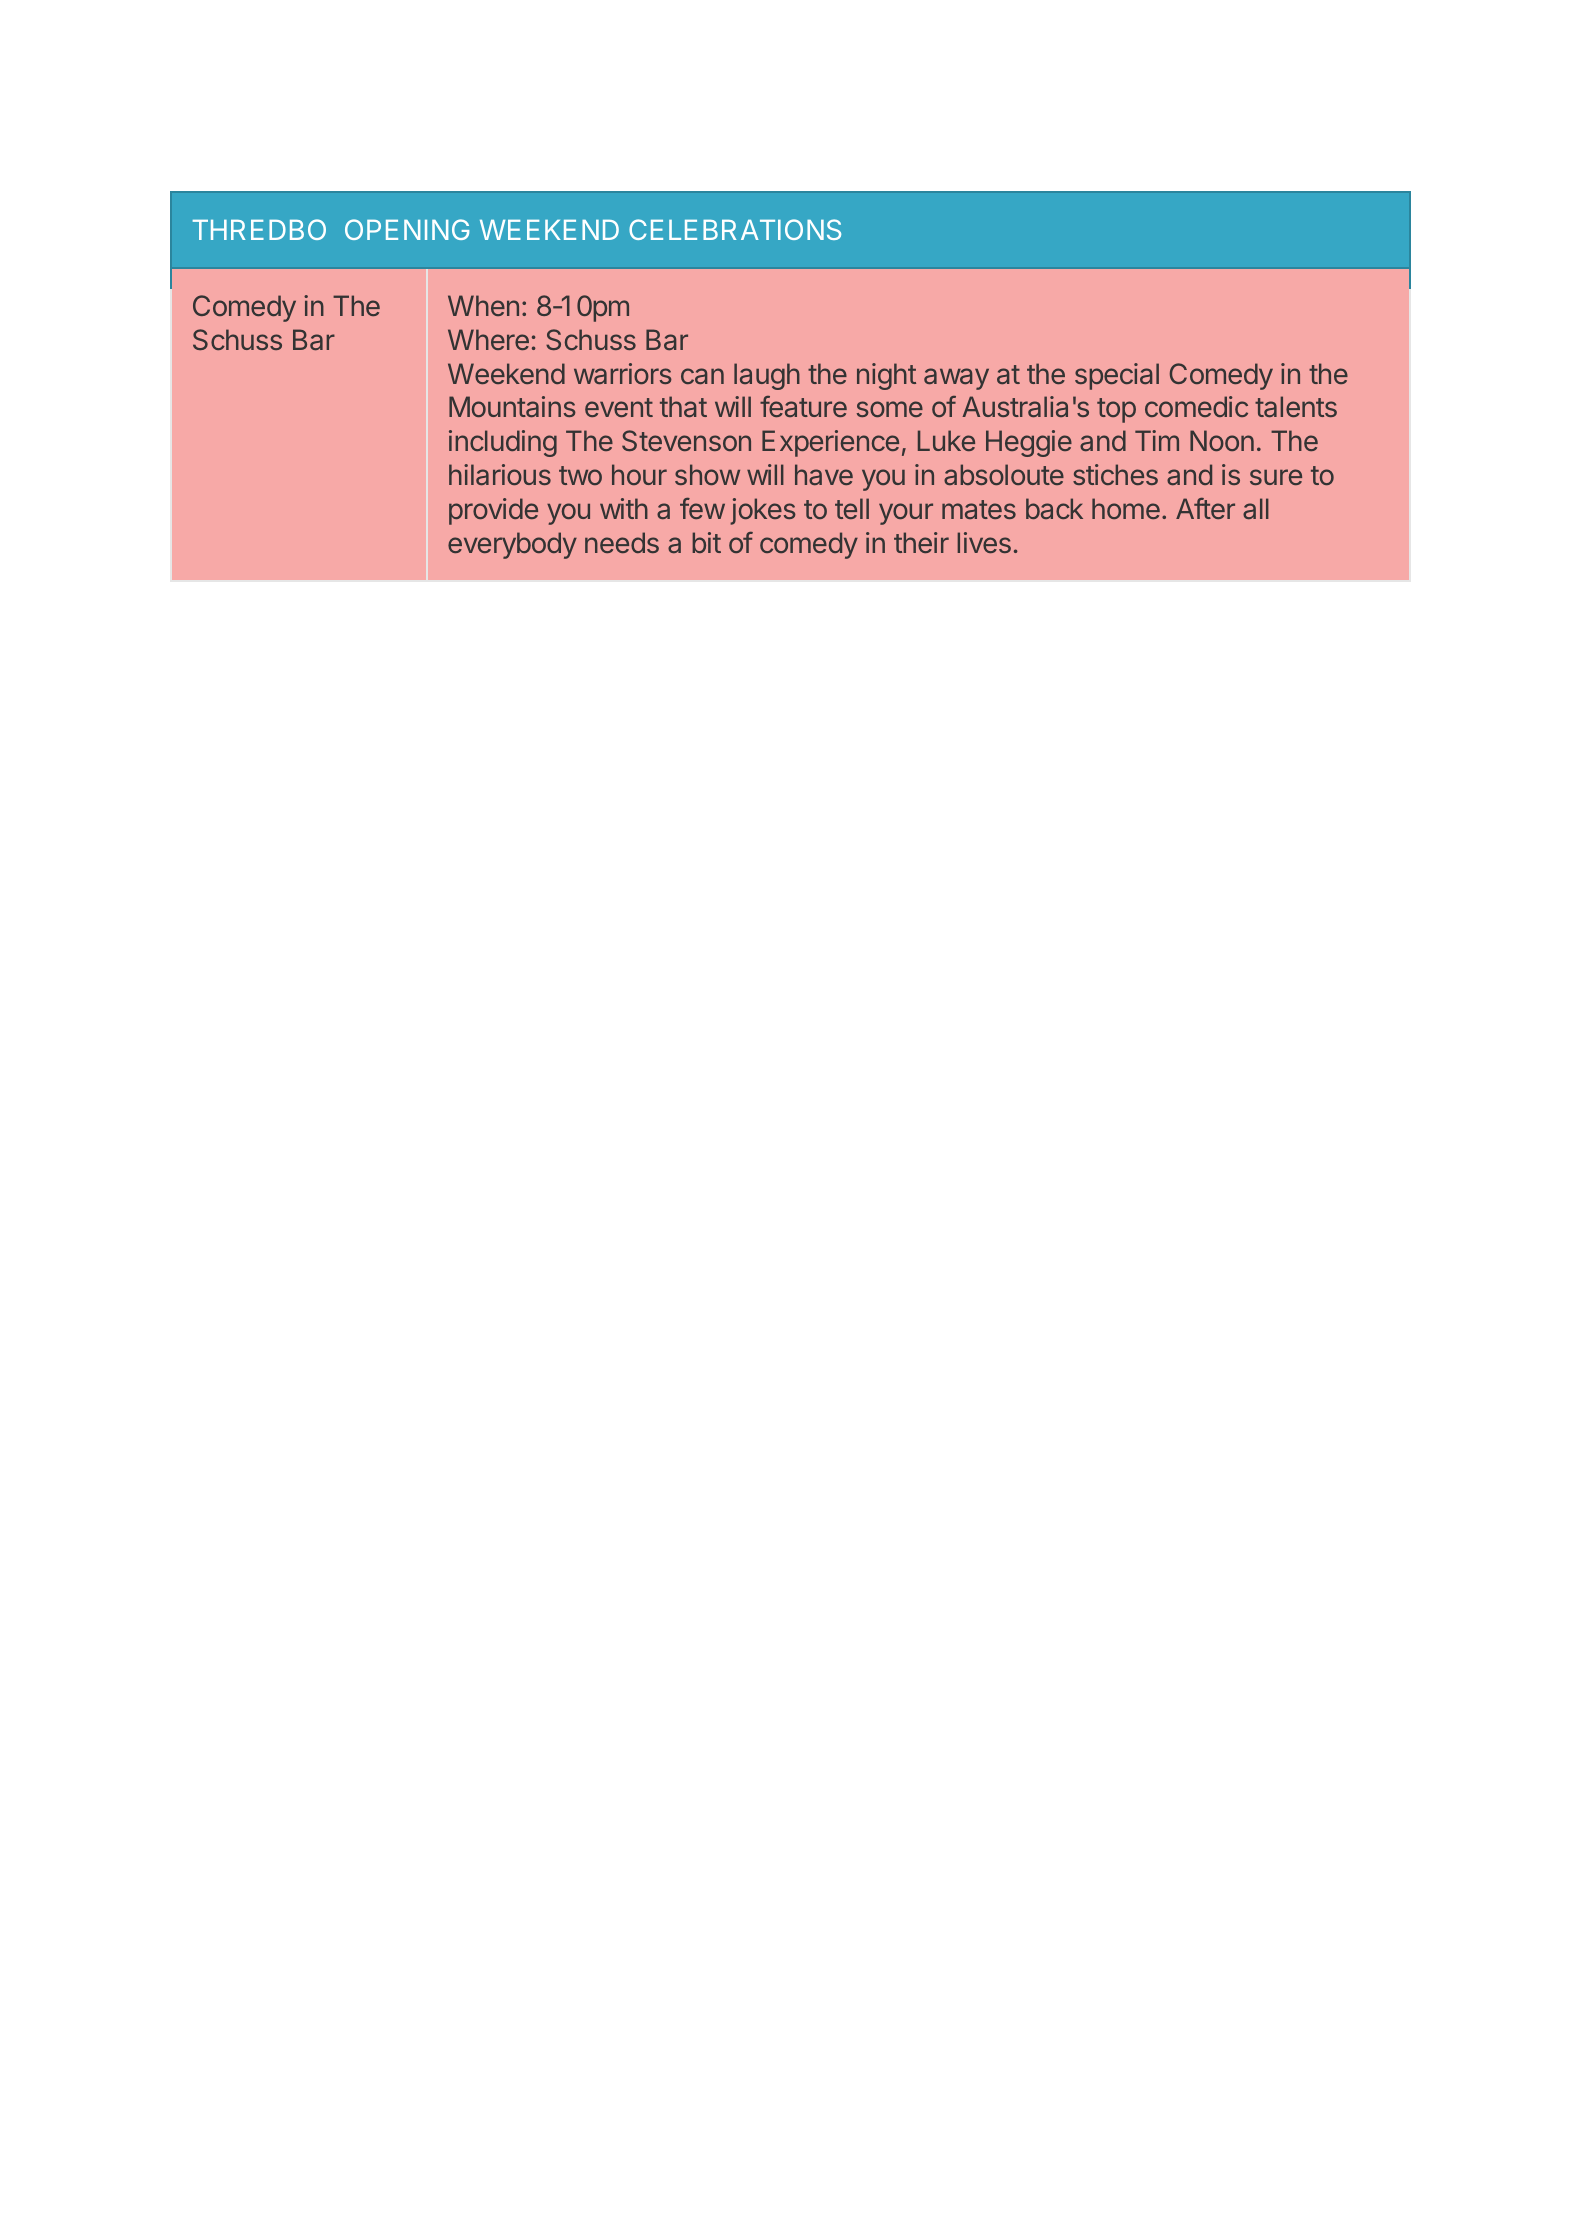  I want to click on OPENING, so click(407, 229).
